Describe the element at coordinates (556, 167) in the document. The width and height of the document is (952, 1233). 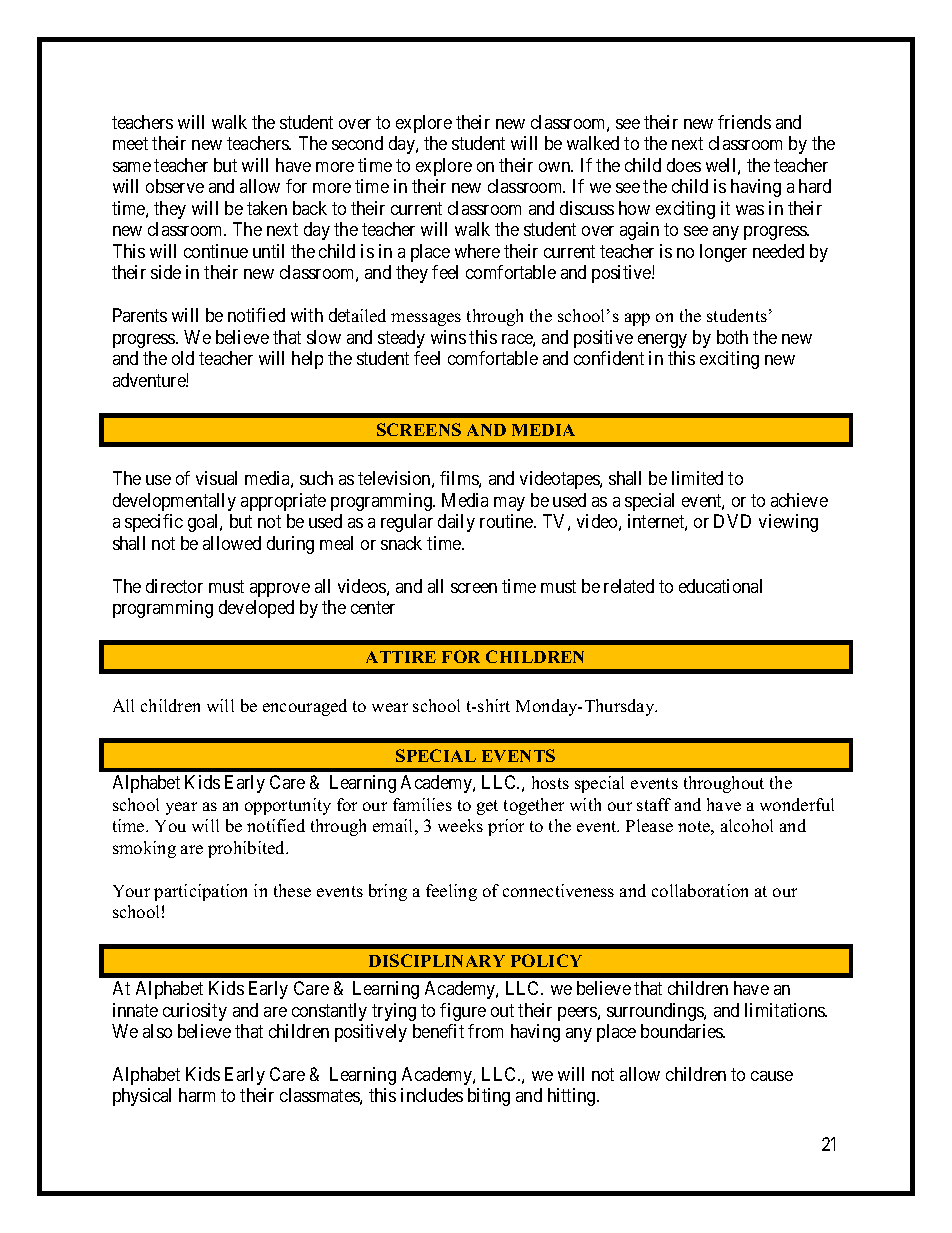
I see `own` at that location.
